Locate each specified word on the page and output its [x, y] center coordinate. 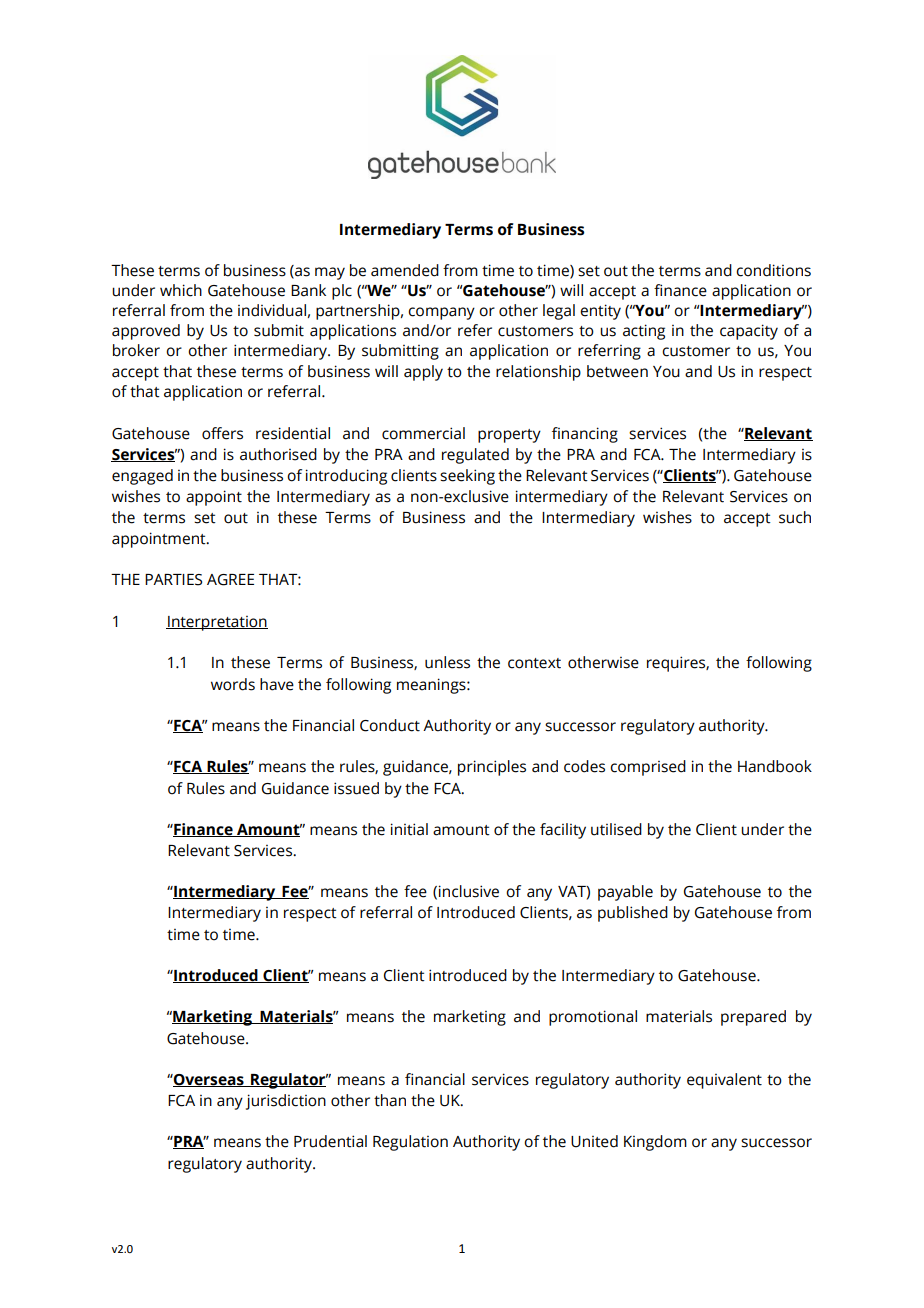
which [181, 290]
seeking [467, 477]
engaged [142, 477]
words [233, 684]
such [795, 517]
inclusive [469, 891]
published [633, 914]
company [441, 313]
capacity [749, 332]
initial [409, 829]
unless [447, 662]
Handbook [775, 766]
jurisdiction [286, 1102]
